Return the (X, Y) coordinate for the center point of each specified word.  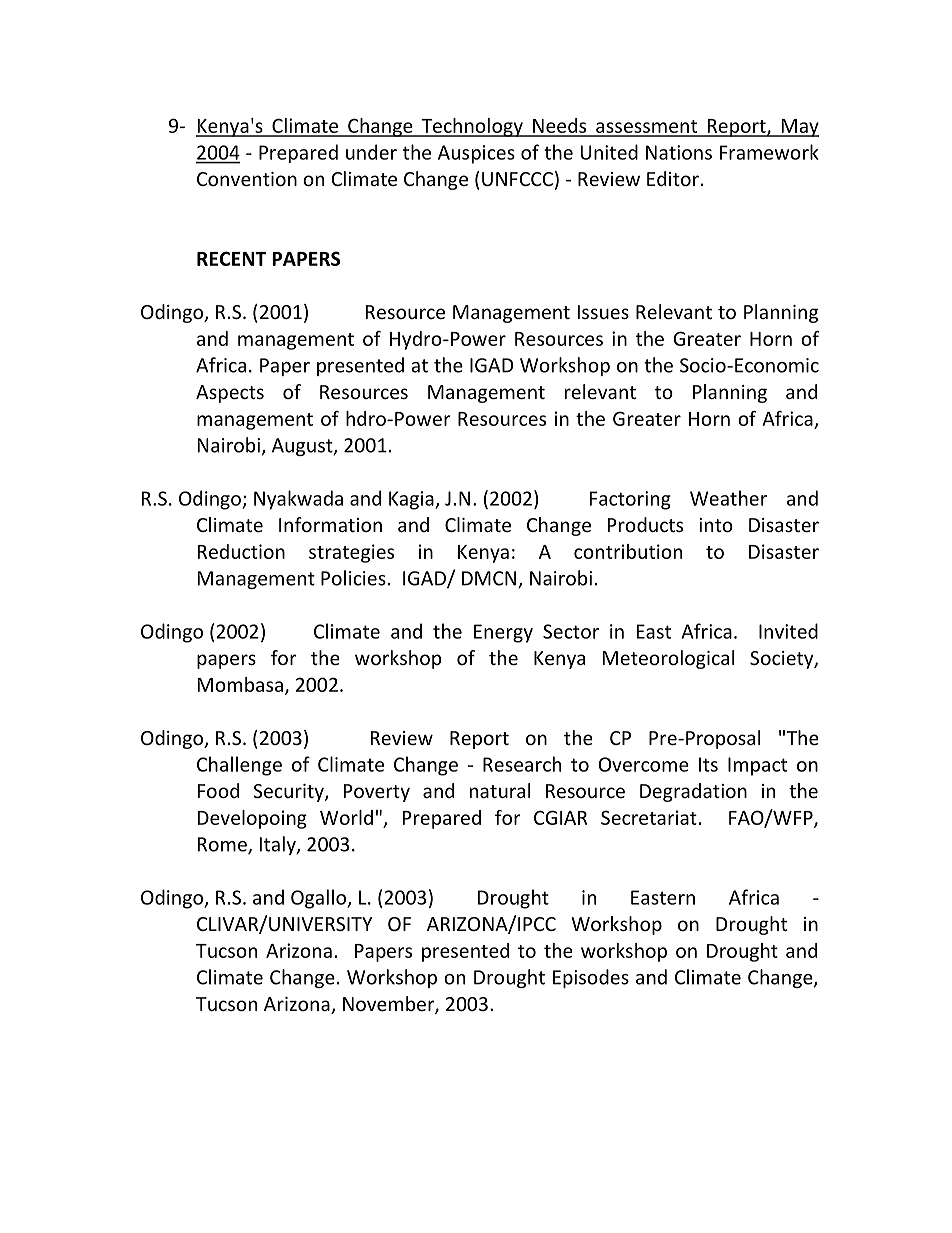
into (716, 525)
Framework (769, 152)
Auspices (476, 154)
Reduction (241, 551)
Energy (503, 633)
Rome (223, 845)
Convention (247, 179)
